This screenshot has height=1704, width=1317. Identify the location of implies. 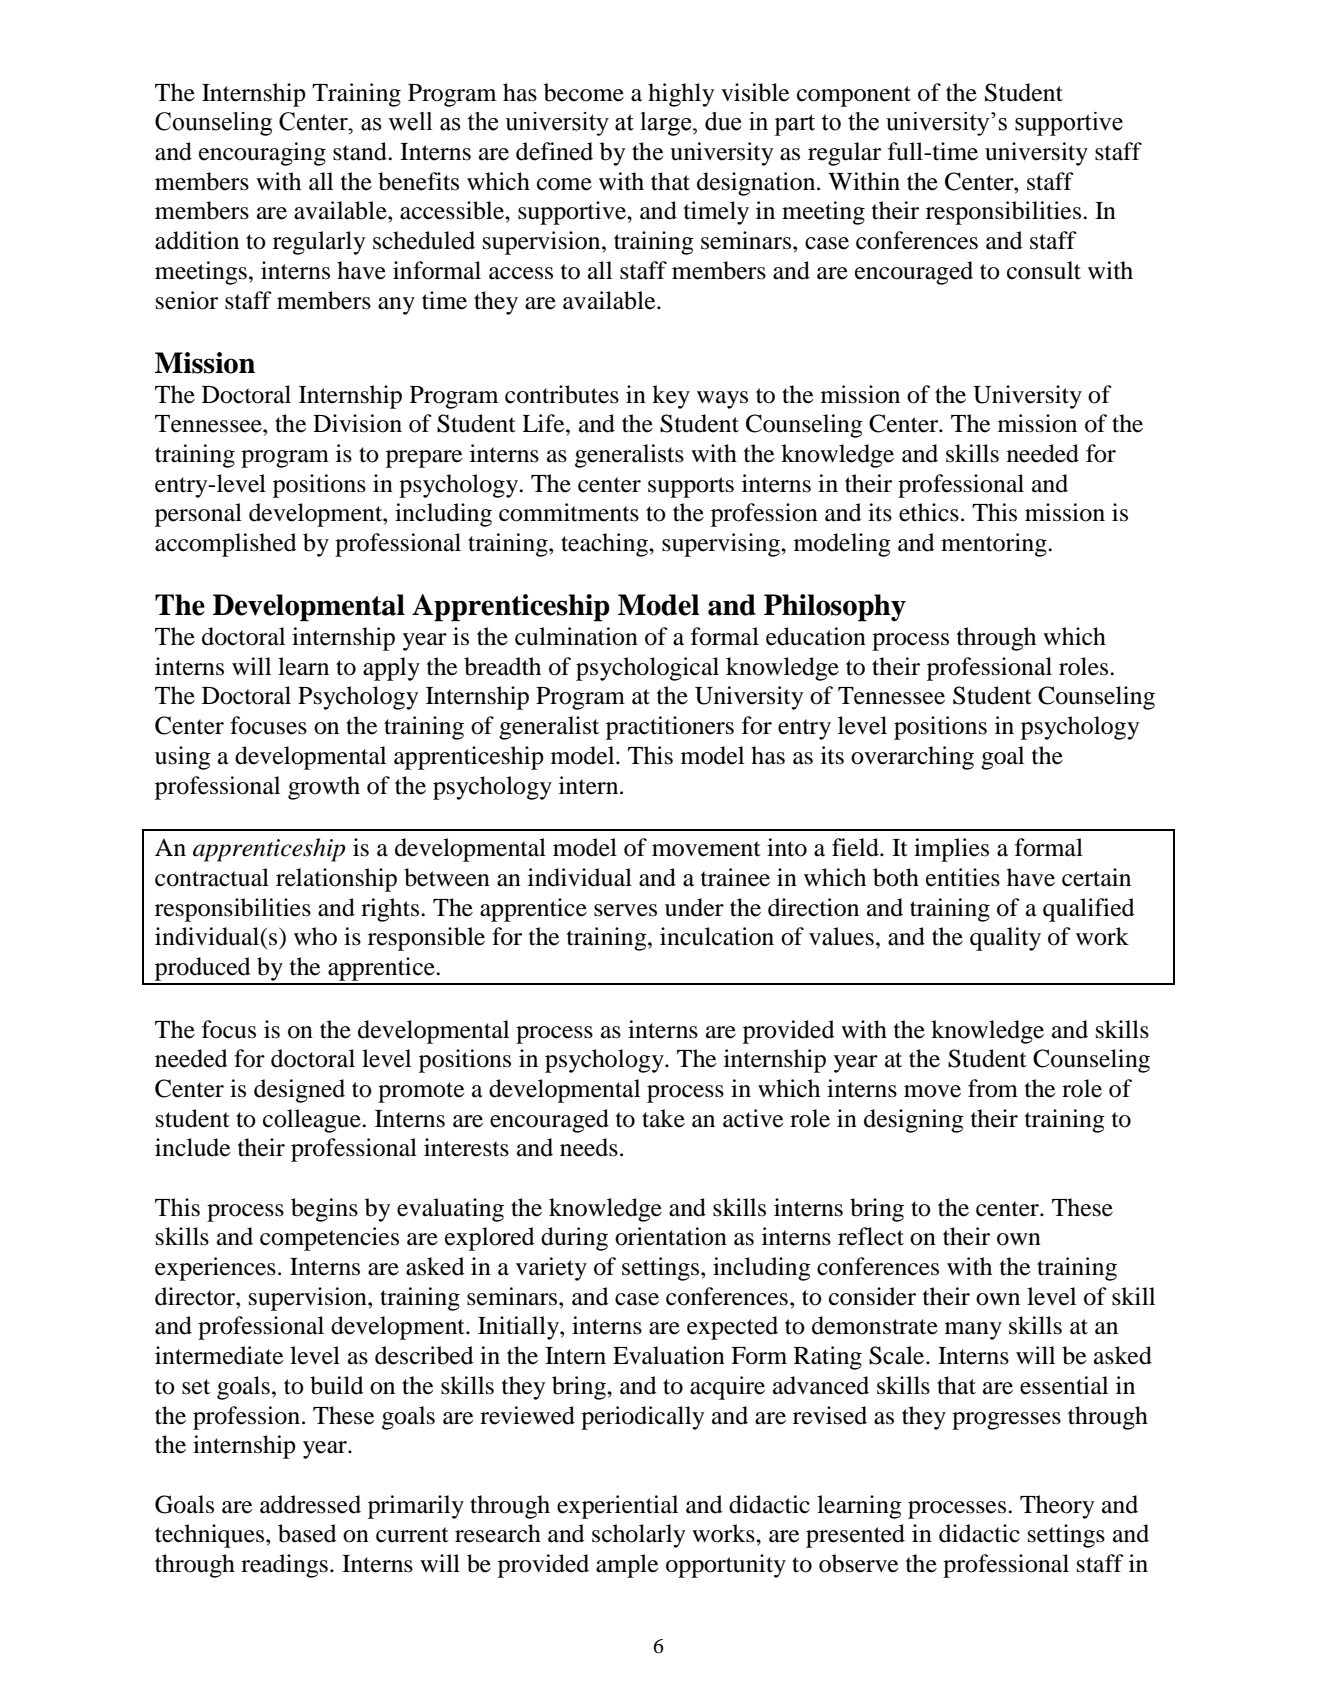
(951, 850).
